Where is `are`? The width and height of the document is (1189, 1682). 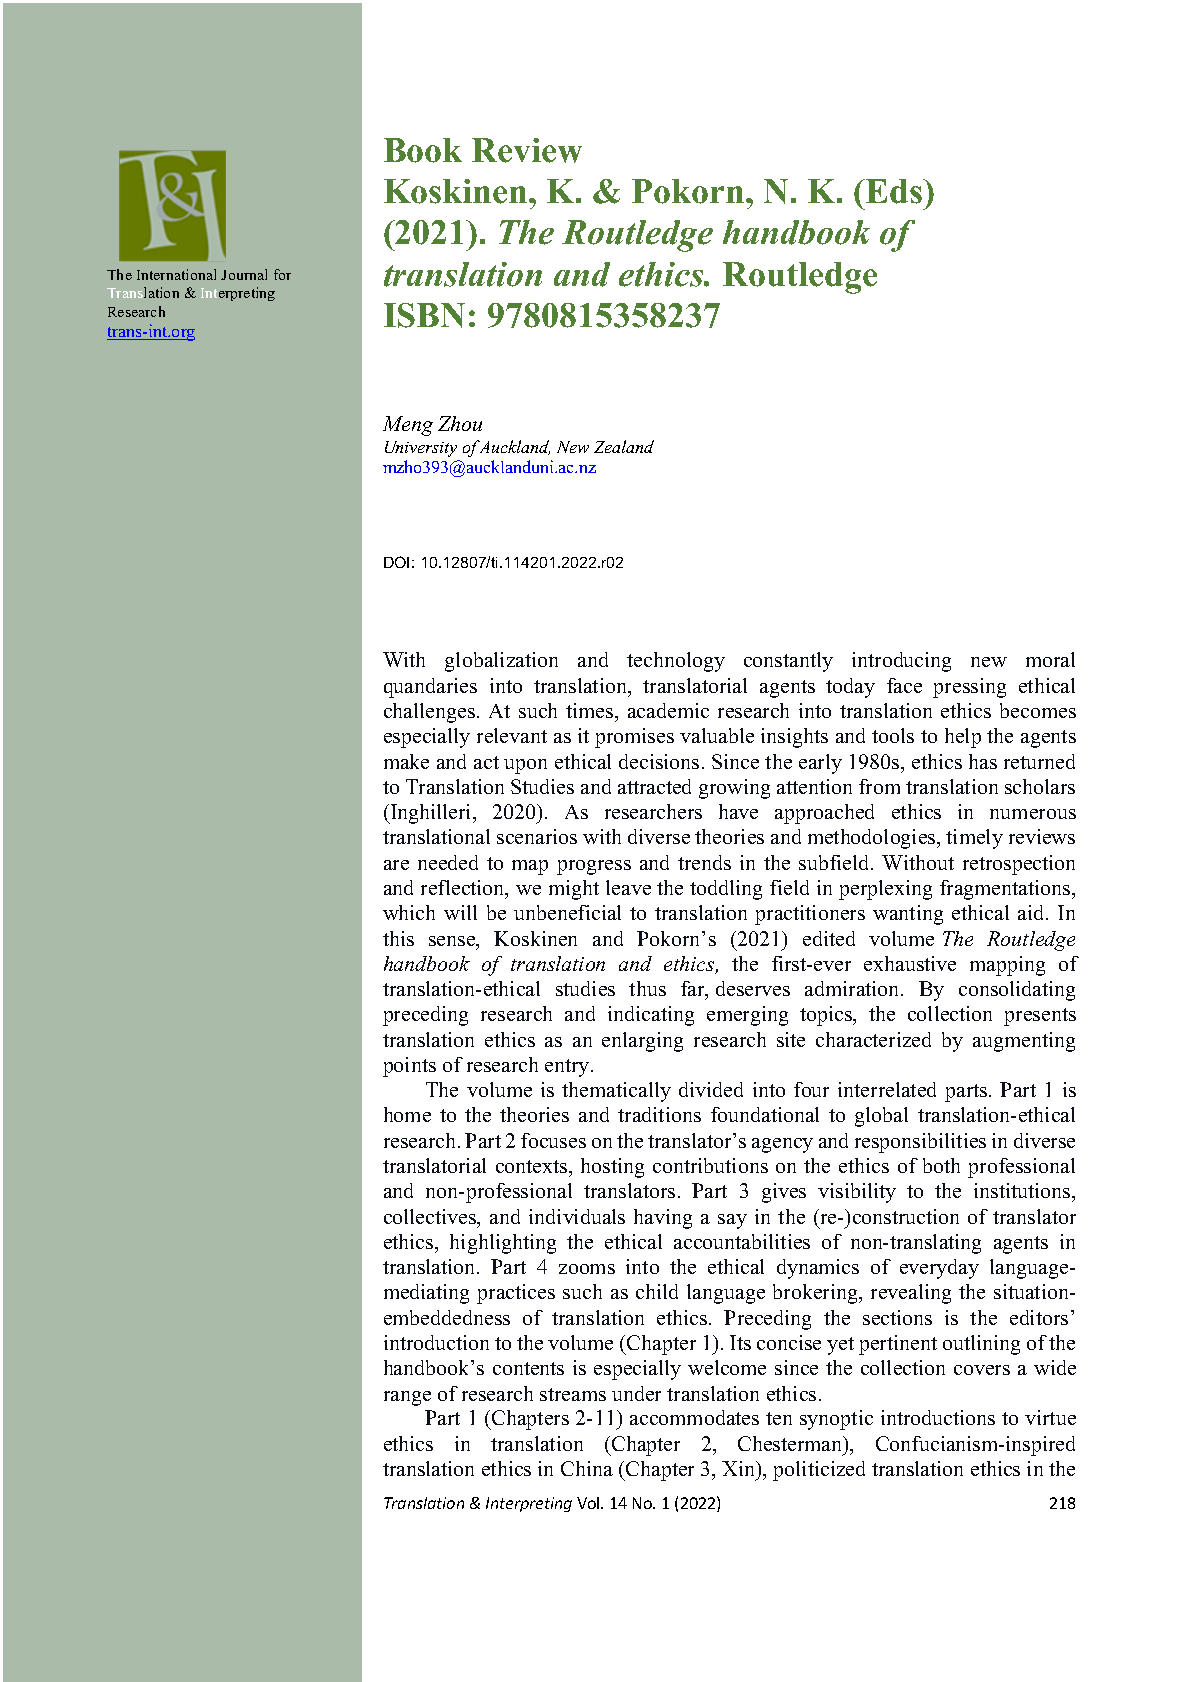
are is located at coordinates (396, 865).
